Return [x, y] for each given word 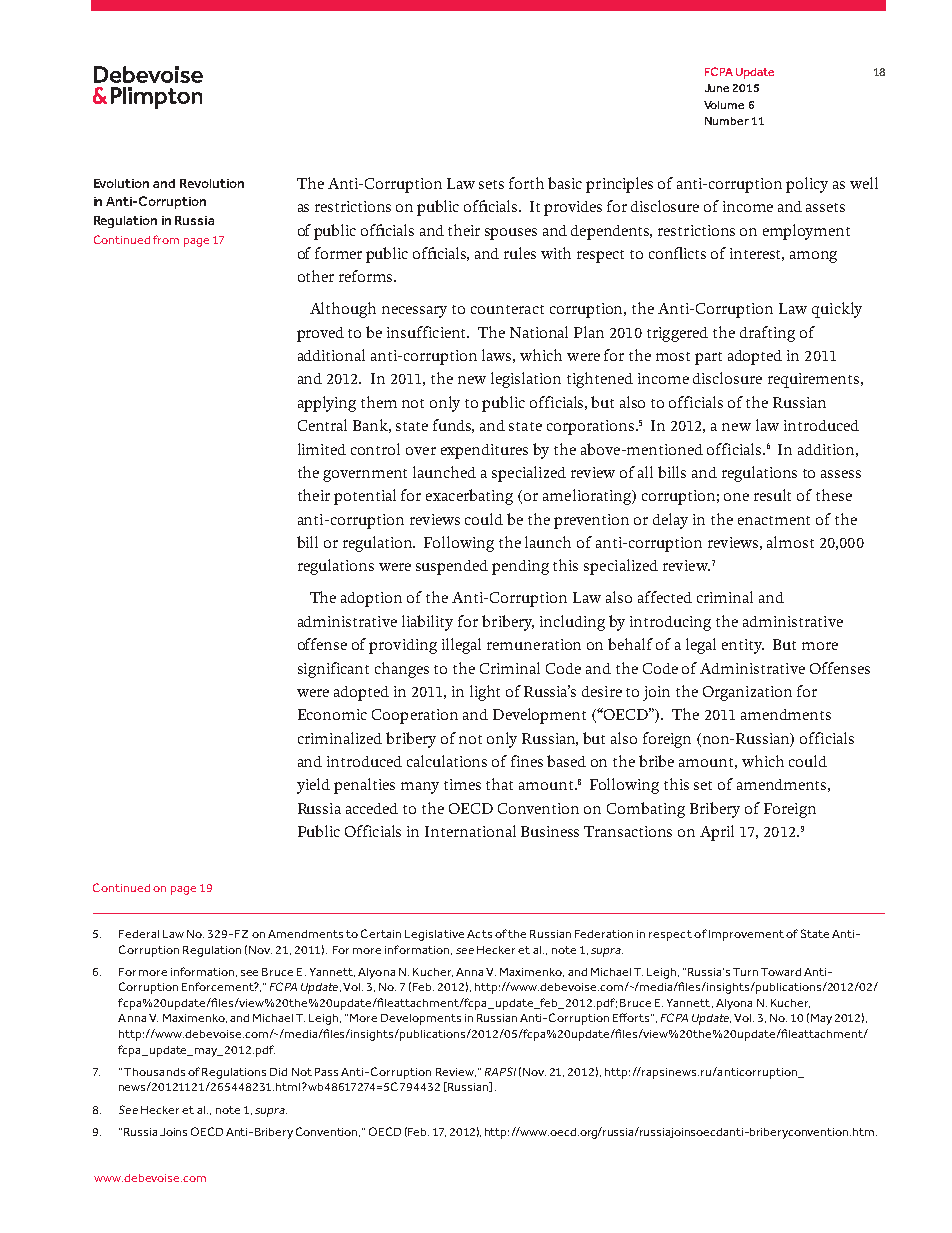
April [717, 833]
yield [313, 786]
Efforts [632, 1017]
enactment [774, 520]
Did [278, 1072]
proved [320, 334]
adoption [371, 599]
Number [727, 121]
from [166, 239]
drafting [767, 334]
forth [526, 183]
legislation [526, 380]
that [499, 784]
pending [520, 567]
